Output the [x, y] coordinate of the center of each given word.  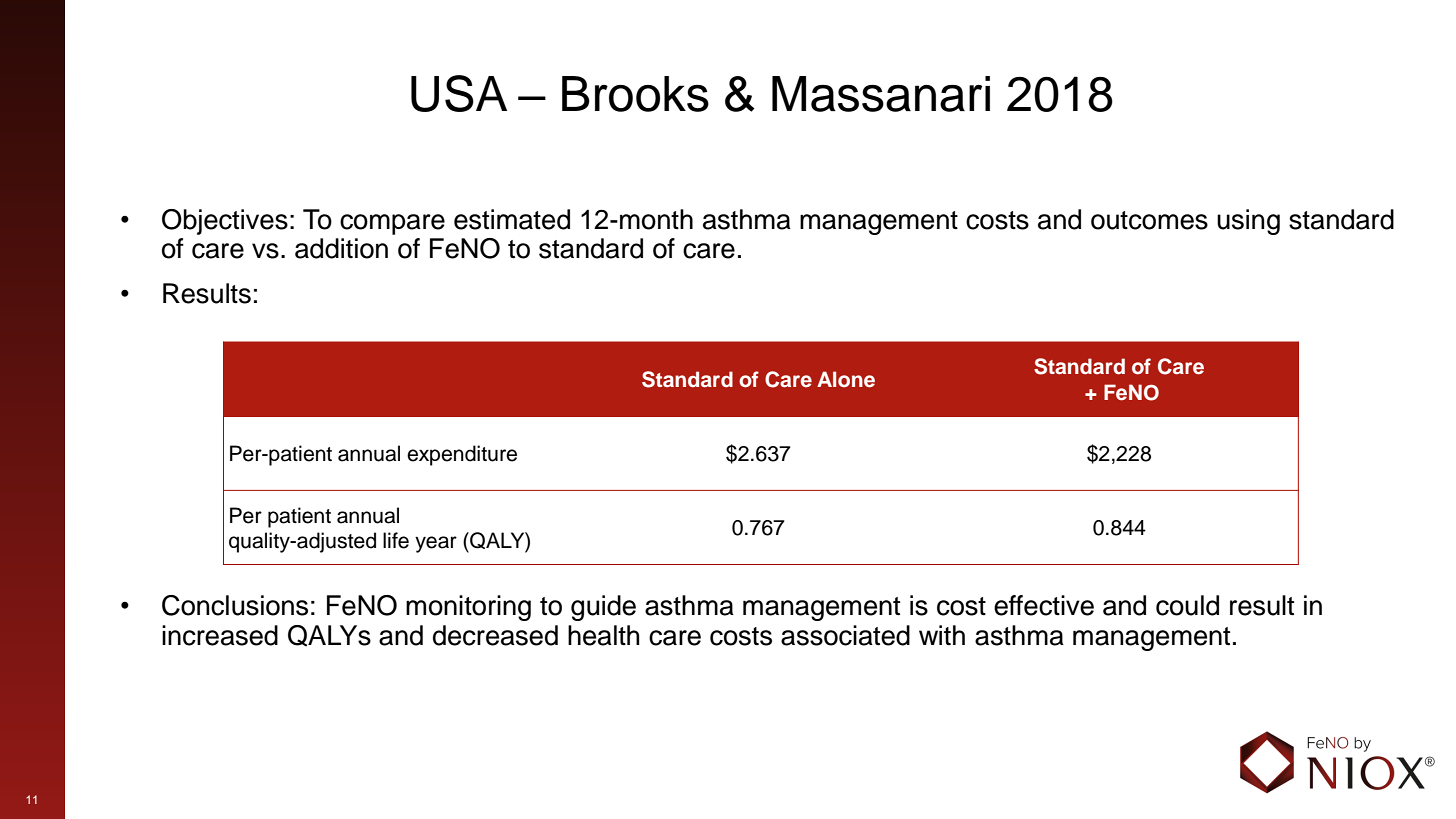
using [1248, 222]
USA [459, 93]
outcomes [1149, 220]
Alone [846, 379]
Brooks [635, 94]
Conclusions [235, 605]
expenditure [462, 455]
